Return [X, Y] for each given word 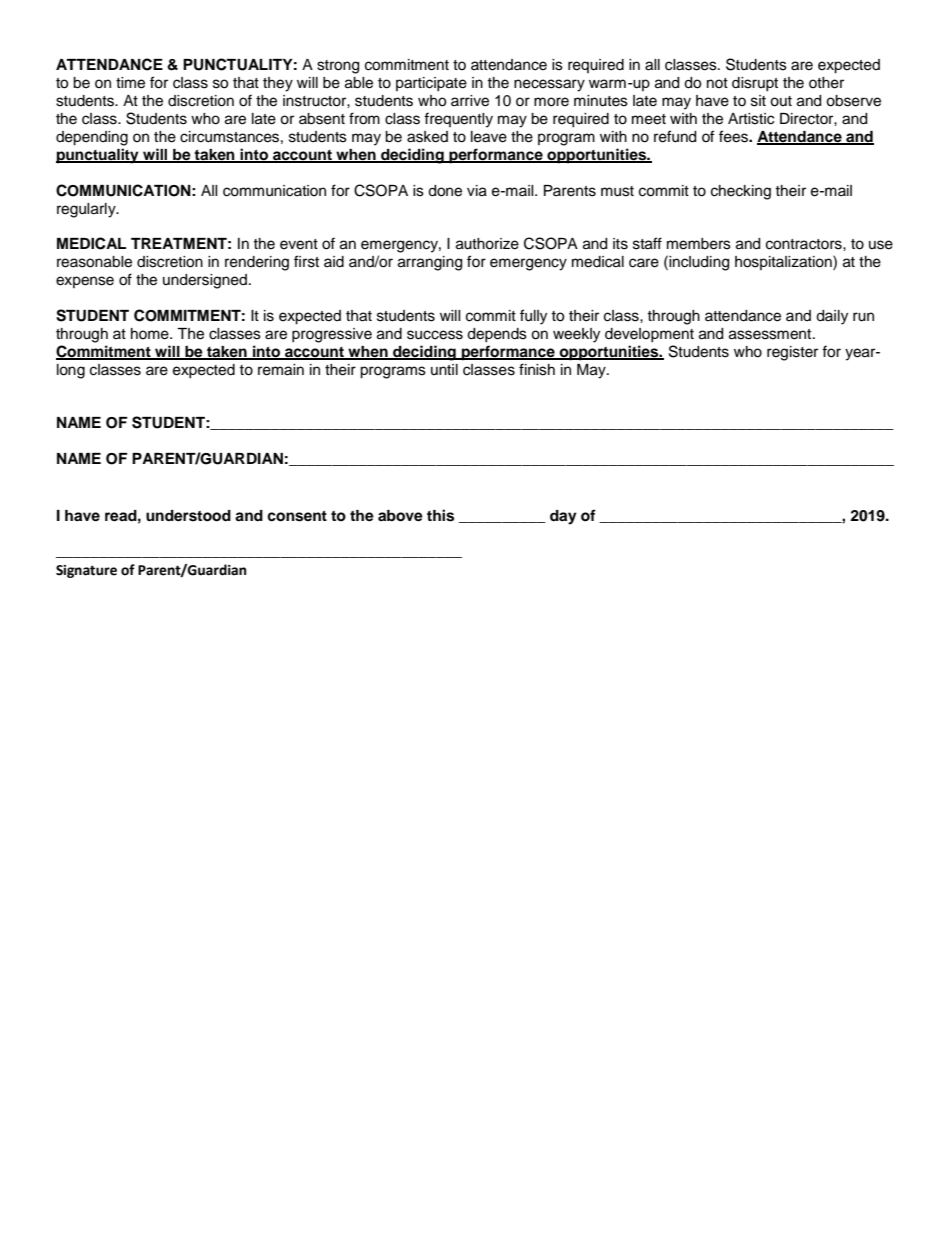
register [792, 353]
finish [537, 369]
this [440, 515]
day [563, 517]
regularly [87, 210]
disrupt [755, 84]
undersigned [205, 281]
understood [188, 516]
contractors [805, 244]
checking [741, 192]
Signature [86, 571]
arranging [430, 263]
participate [431, 84]
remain [281, 370]
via [477, 191]
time [130, 83]
